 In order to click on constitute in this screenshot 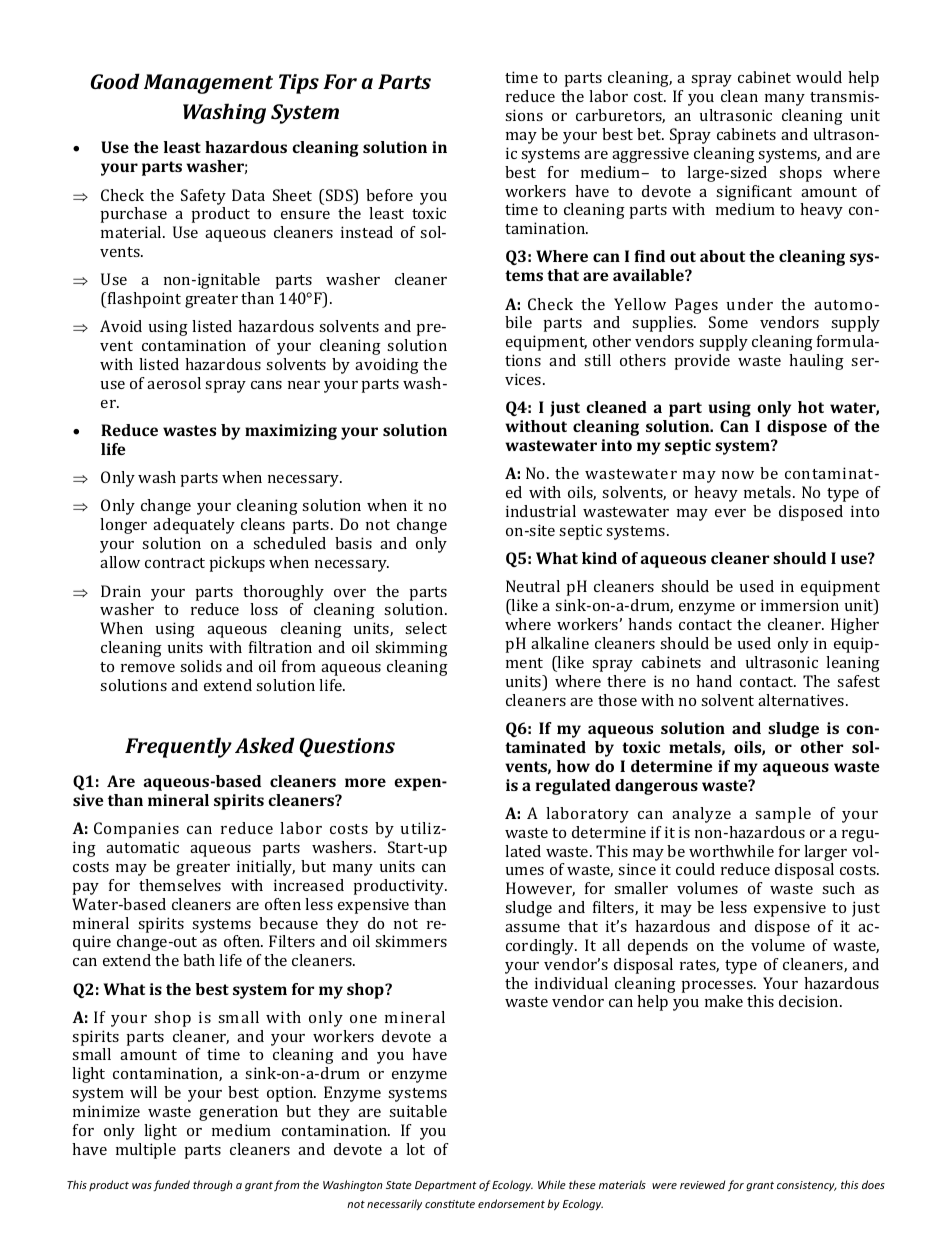, I will do `click(450, 1204)`.
